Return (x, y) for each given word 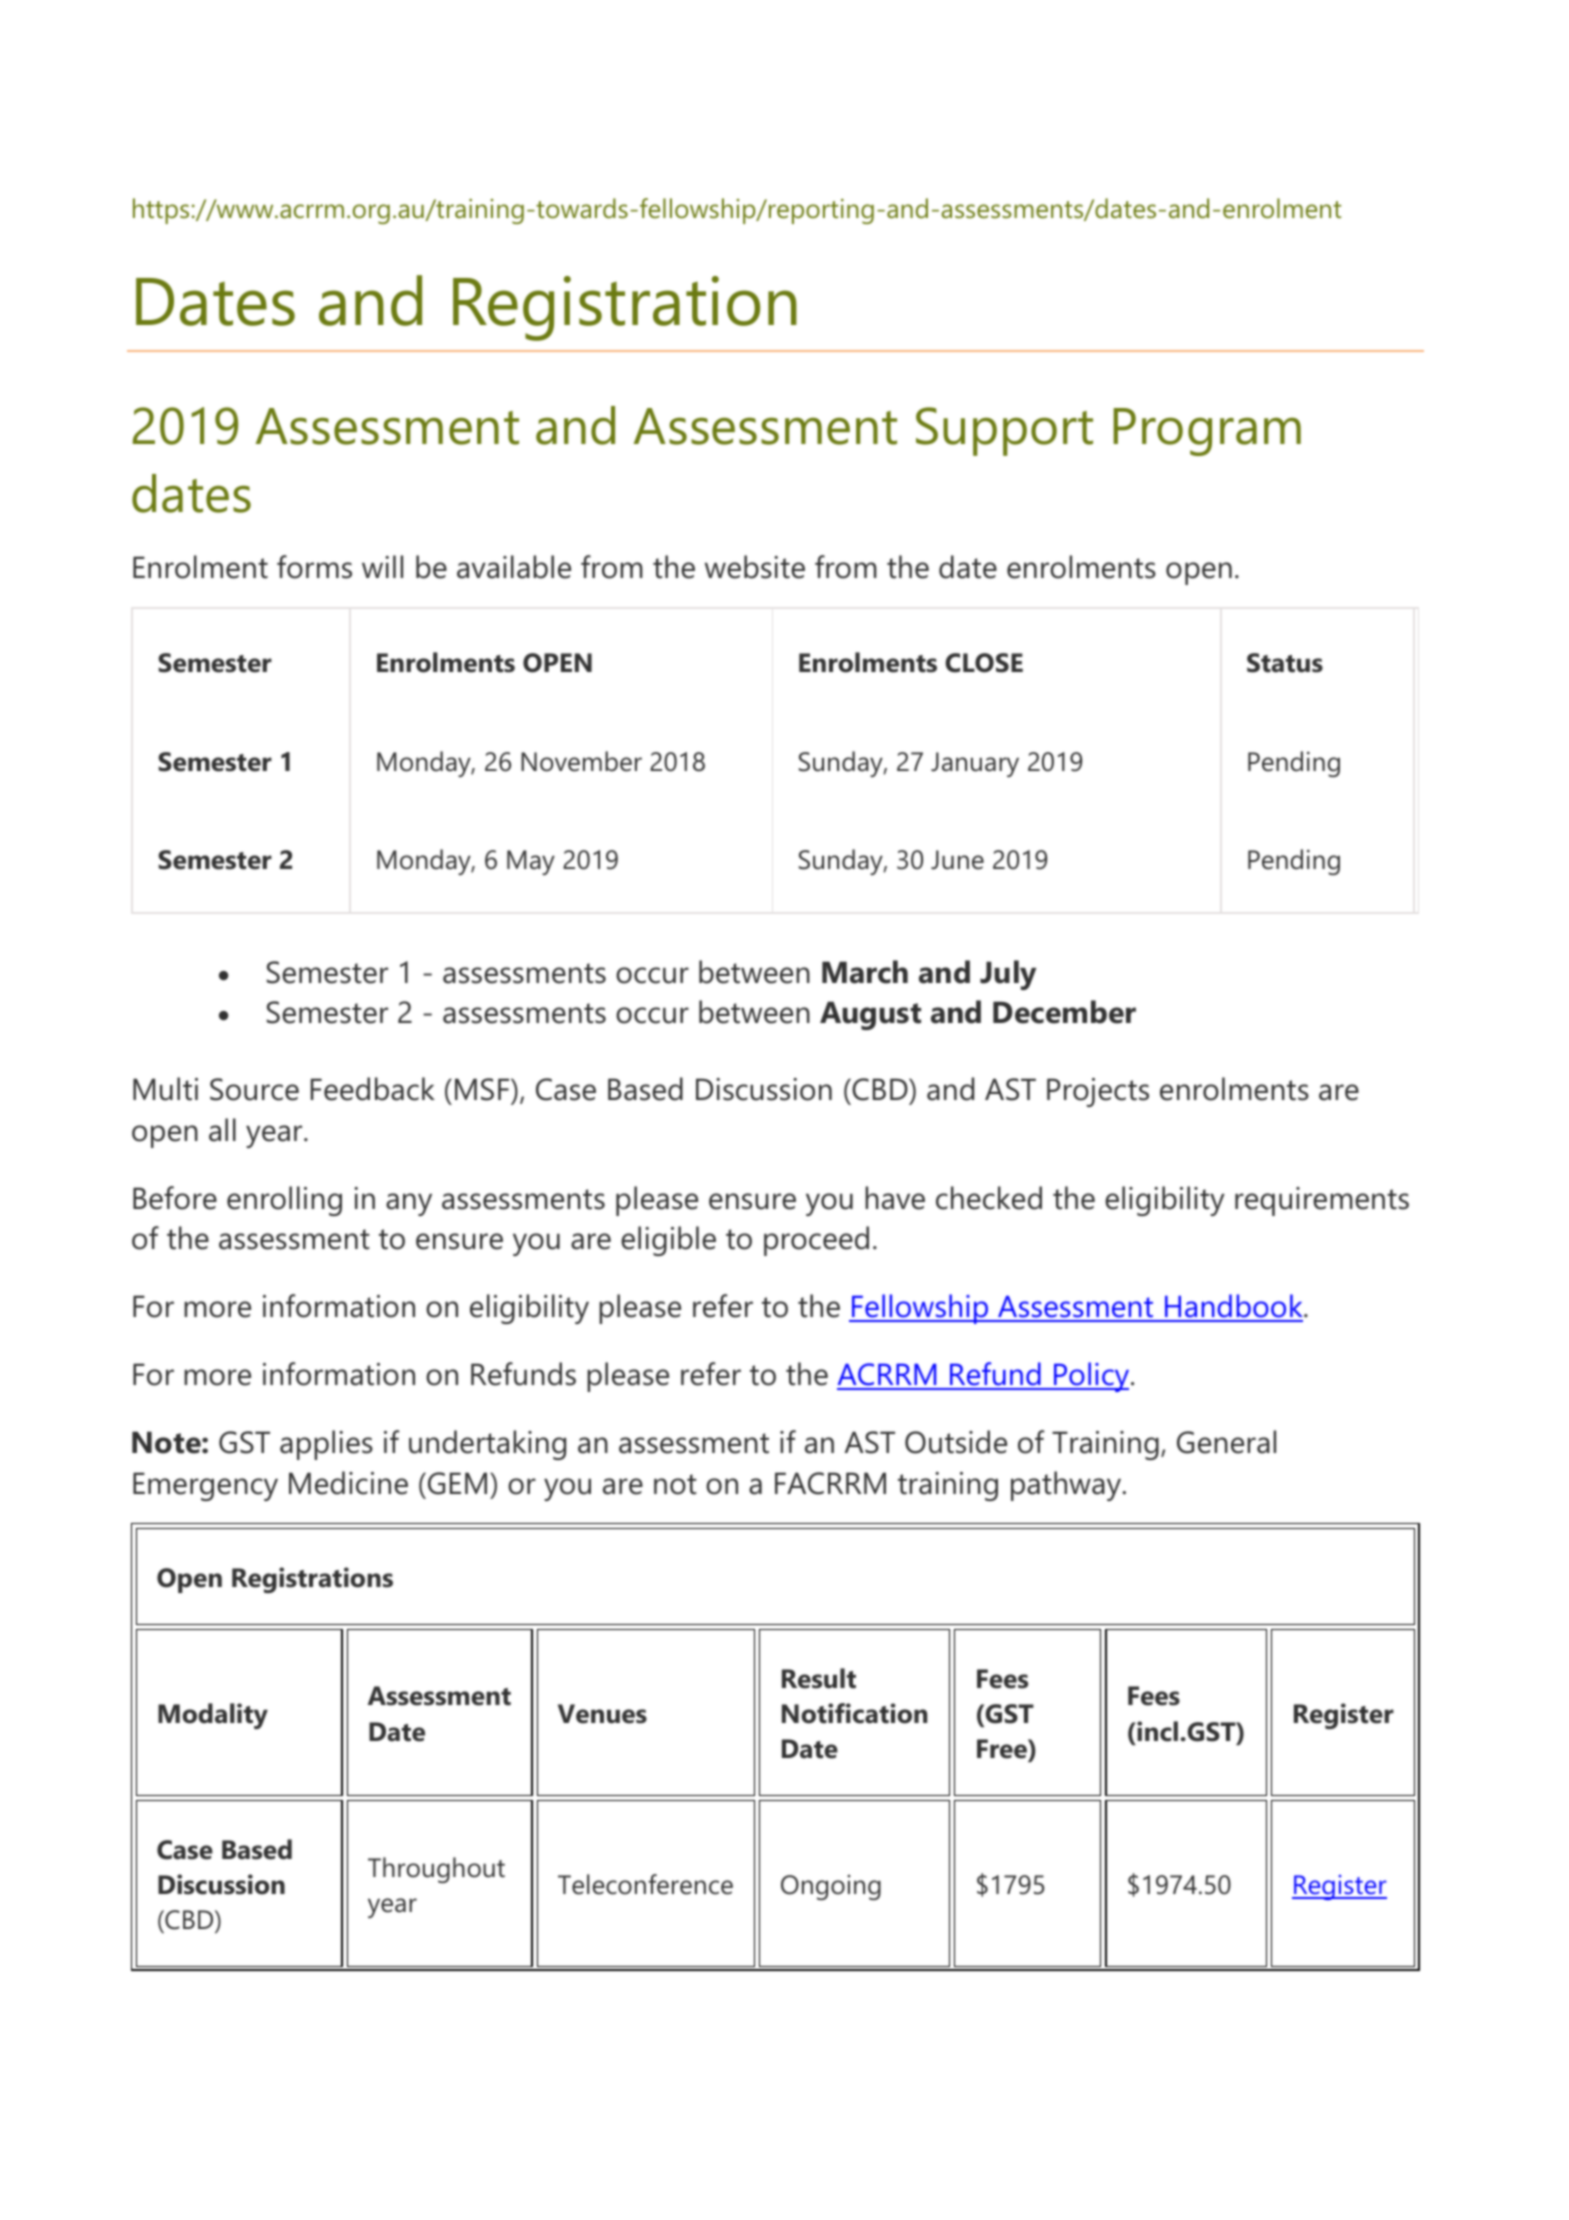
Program (1207, 432)
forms (314, 567)
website (755, 567)
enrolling (284, 1201)
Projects (1098, 1092)
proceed (816, 1241)
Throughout (436, 1870)
